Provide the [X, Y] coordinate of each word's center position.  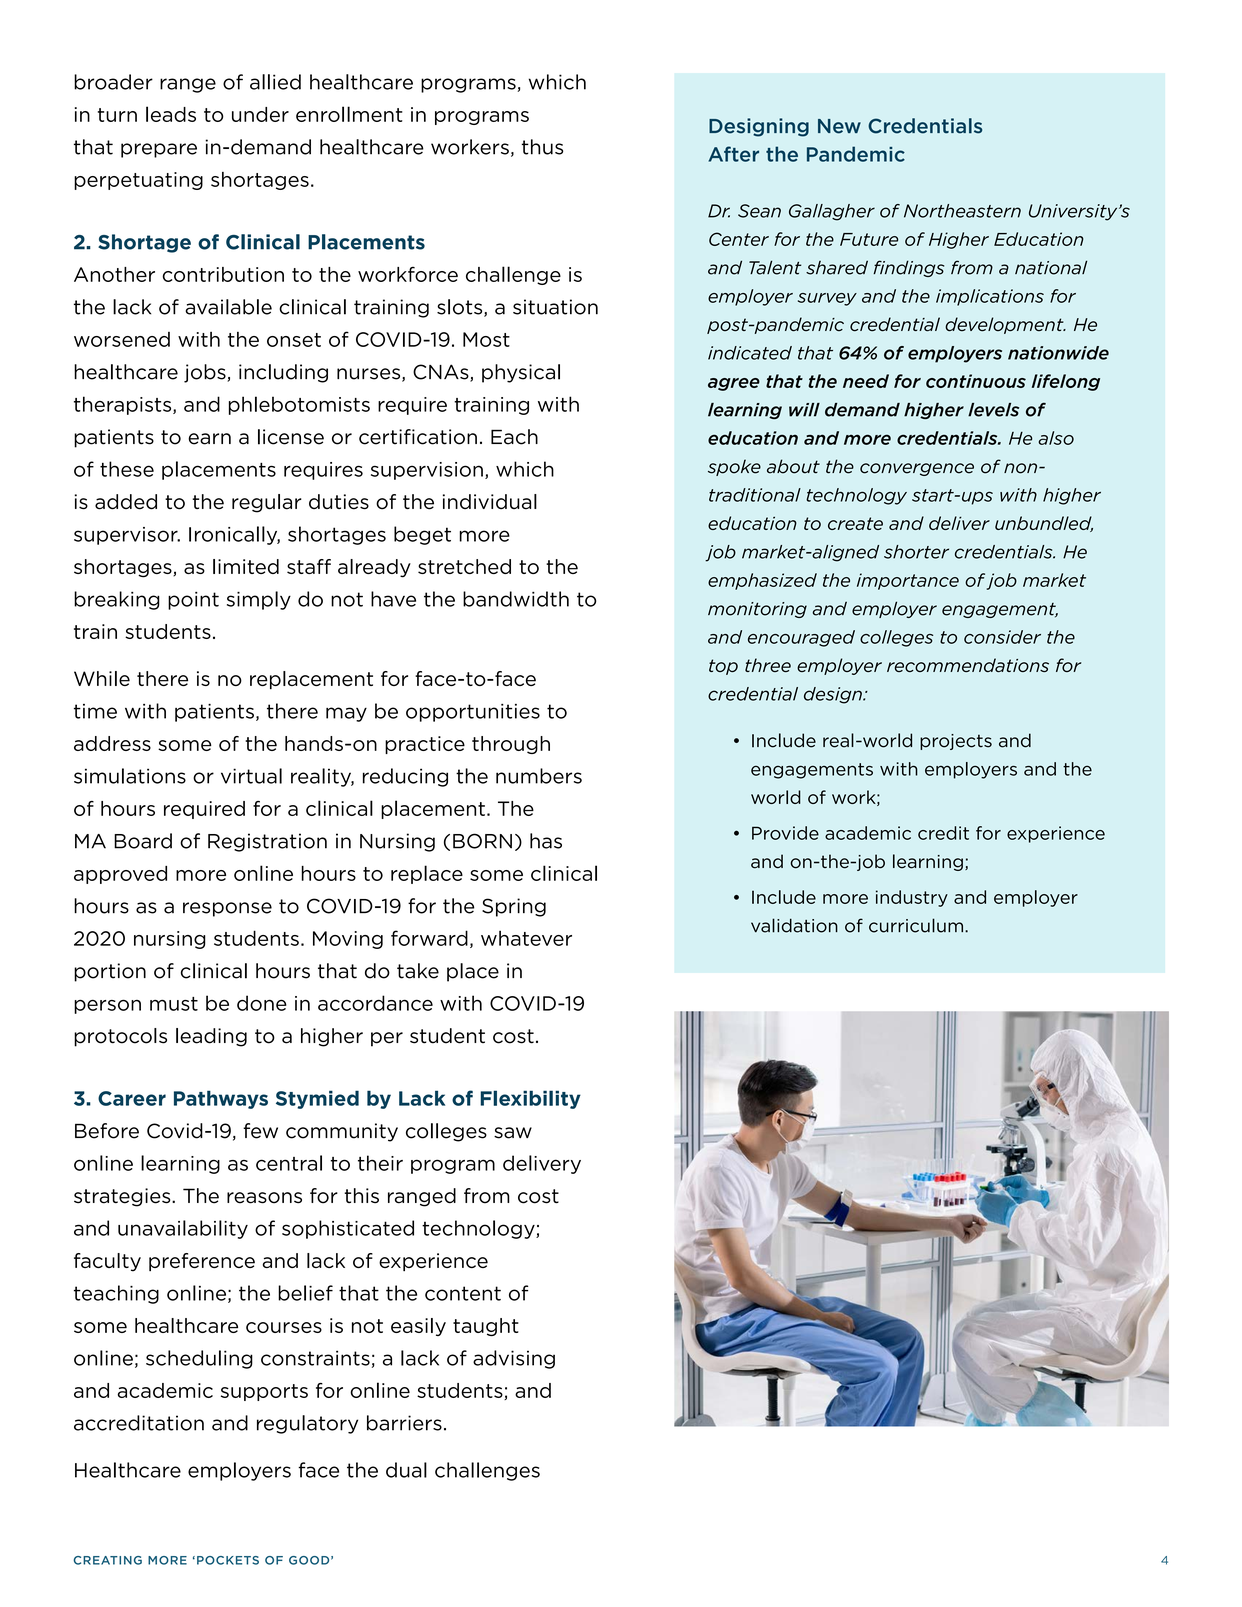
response [227, 909]
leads [171, 114]
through [511, 745]
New [839, 126]
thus [542, 147]
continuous [976, 381]
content [463, 1293]
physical [521, 373]
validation [794, 925]
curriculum [916, 925]
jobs [206, 373]
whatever [526, 938]
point [193, 601]
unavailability [183, 1229]
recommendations [968, 665]
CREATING [107, 1560]
